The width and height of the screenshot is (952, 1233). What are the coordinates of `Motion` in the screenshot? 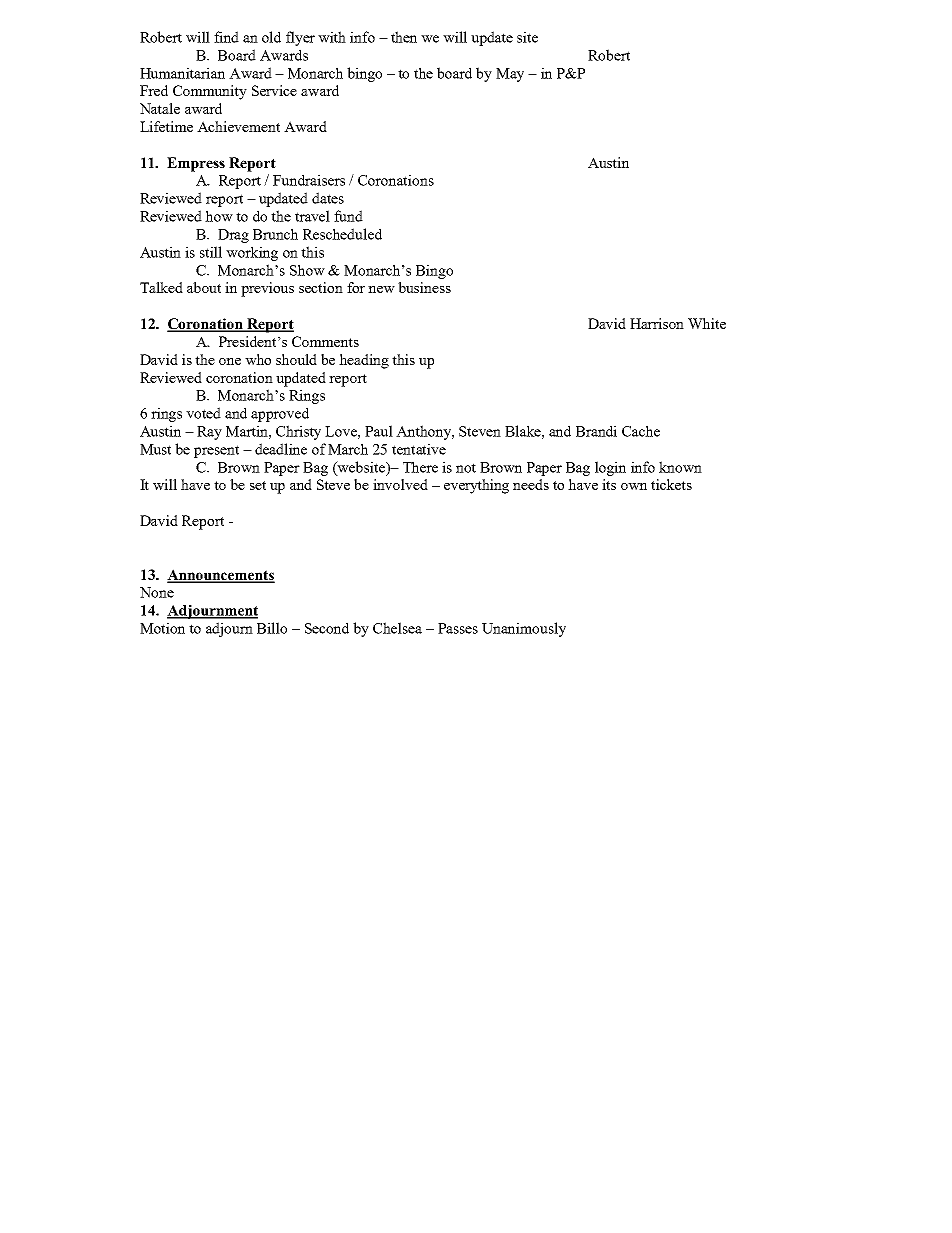 It's located at (162, 628).
